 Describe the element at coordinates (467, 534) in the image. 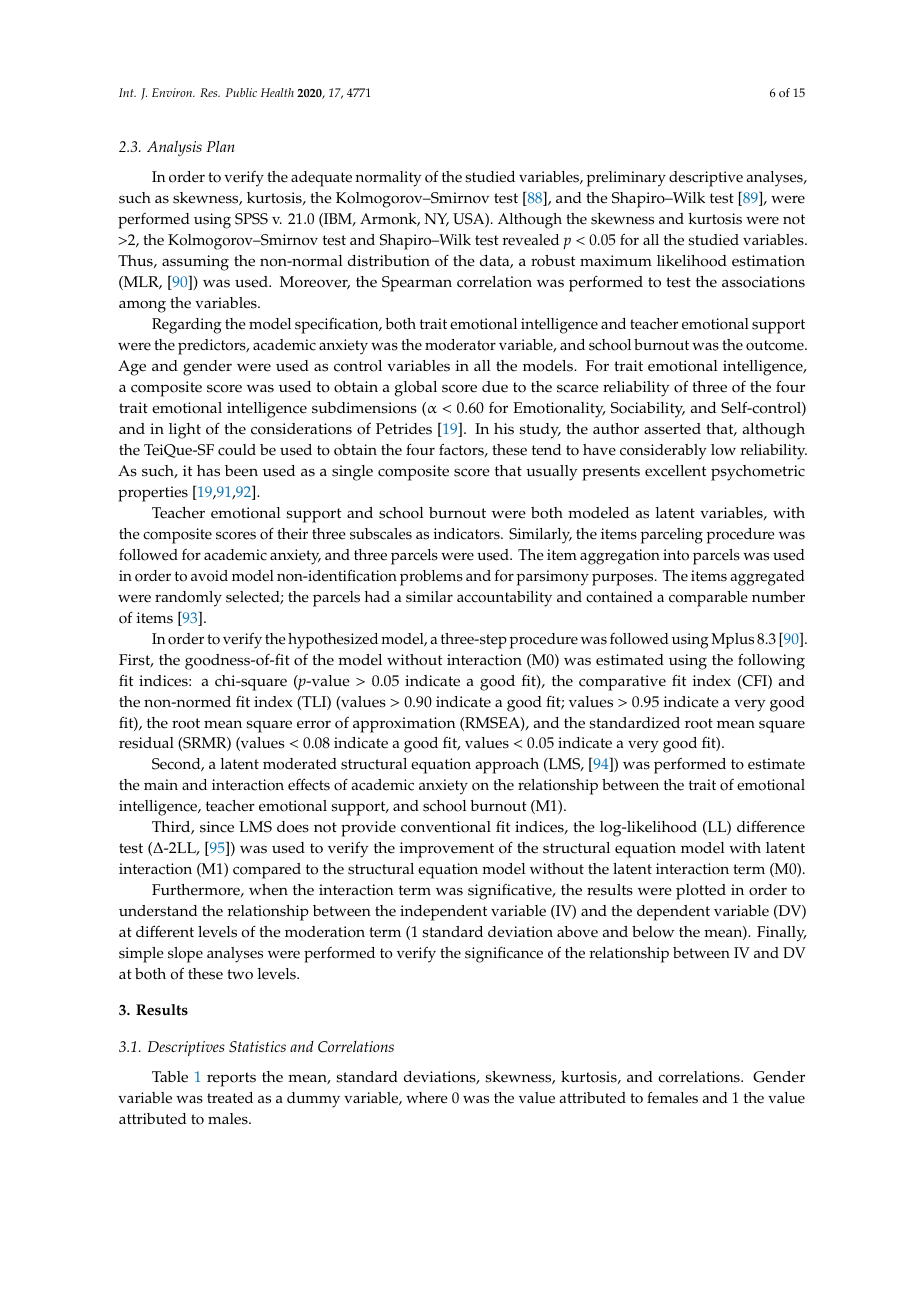

I see `indicators` at that location.
